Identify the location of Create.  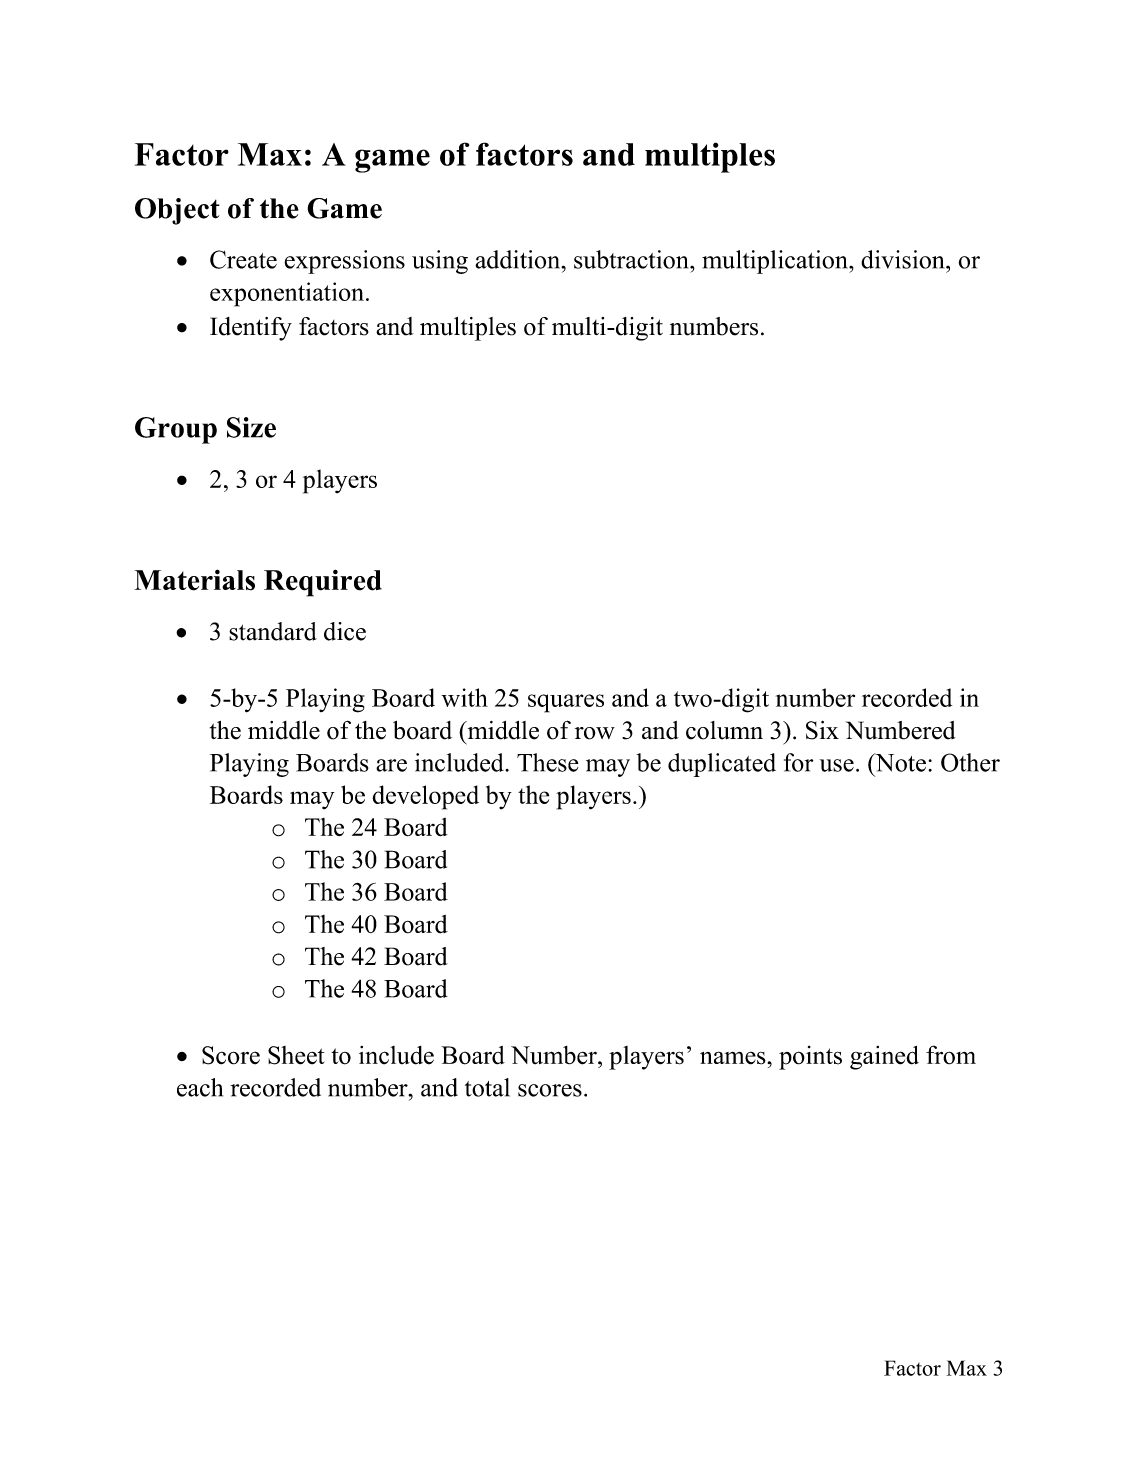
(243, 259).
